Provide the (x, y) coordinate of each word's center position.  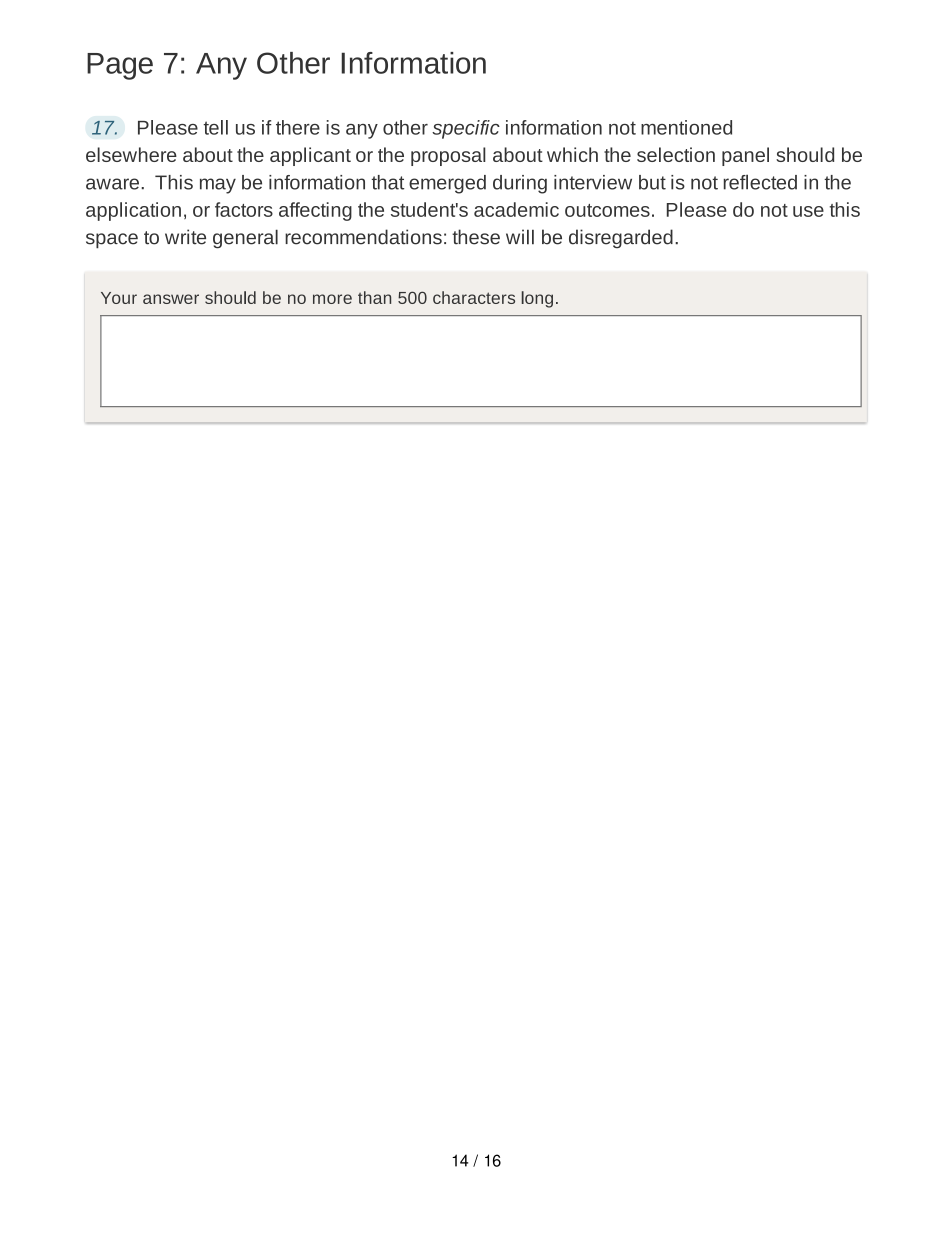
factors (244, 209)
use (808, 211)
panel (745, 156)
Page (120, 66)
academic (516, 209)
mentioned (686, 127)
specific (466, 129)
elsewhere (131, 154)
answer (171, 299)
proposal (448, 156)
